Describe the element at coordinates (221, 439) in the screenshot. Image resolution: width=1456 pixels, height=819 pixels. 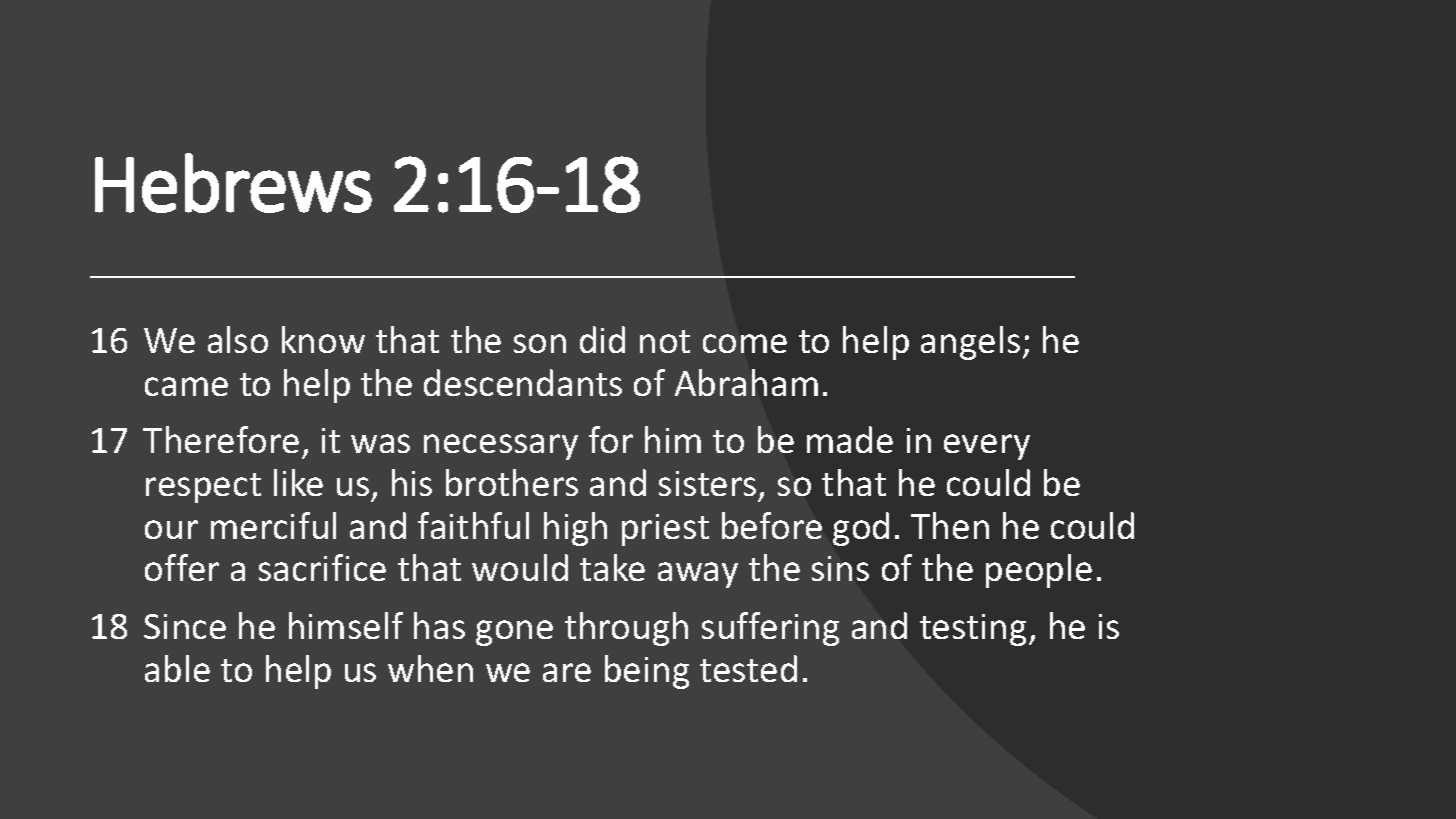
I see `Therefore` at that location.
